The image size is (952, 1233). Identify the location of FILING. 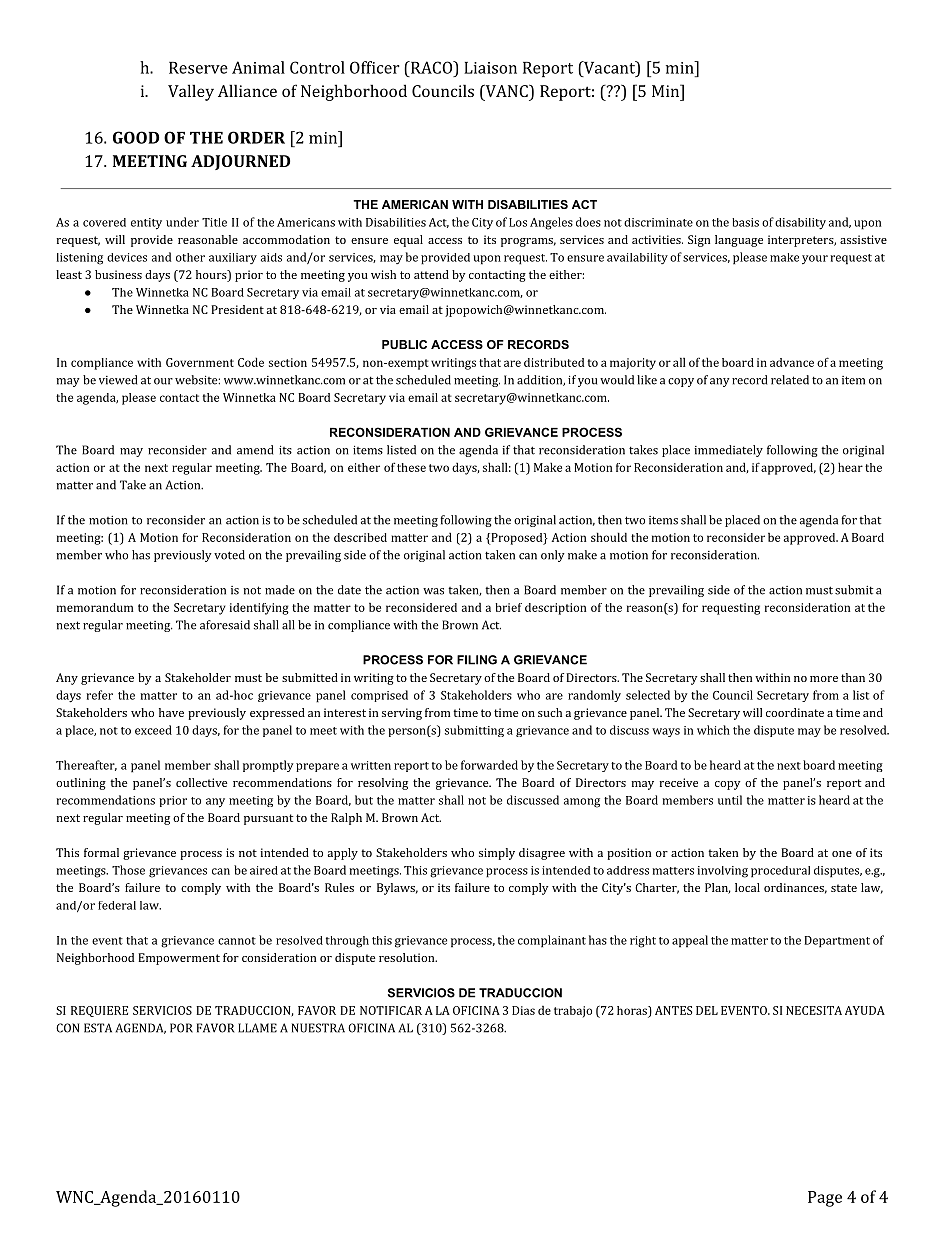
(477, 660).
